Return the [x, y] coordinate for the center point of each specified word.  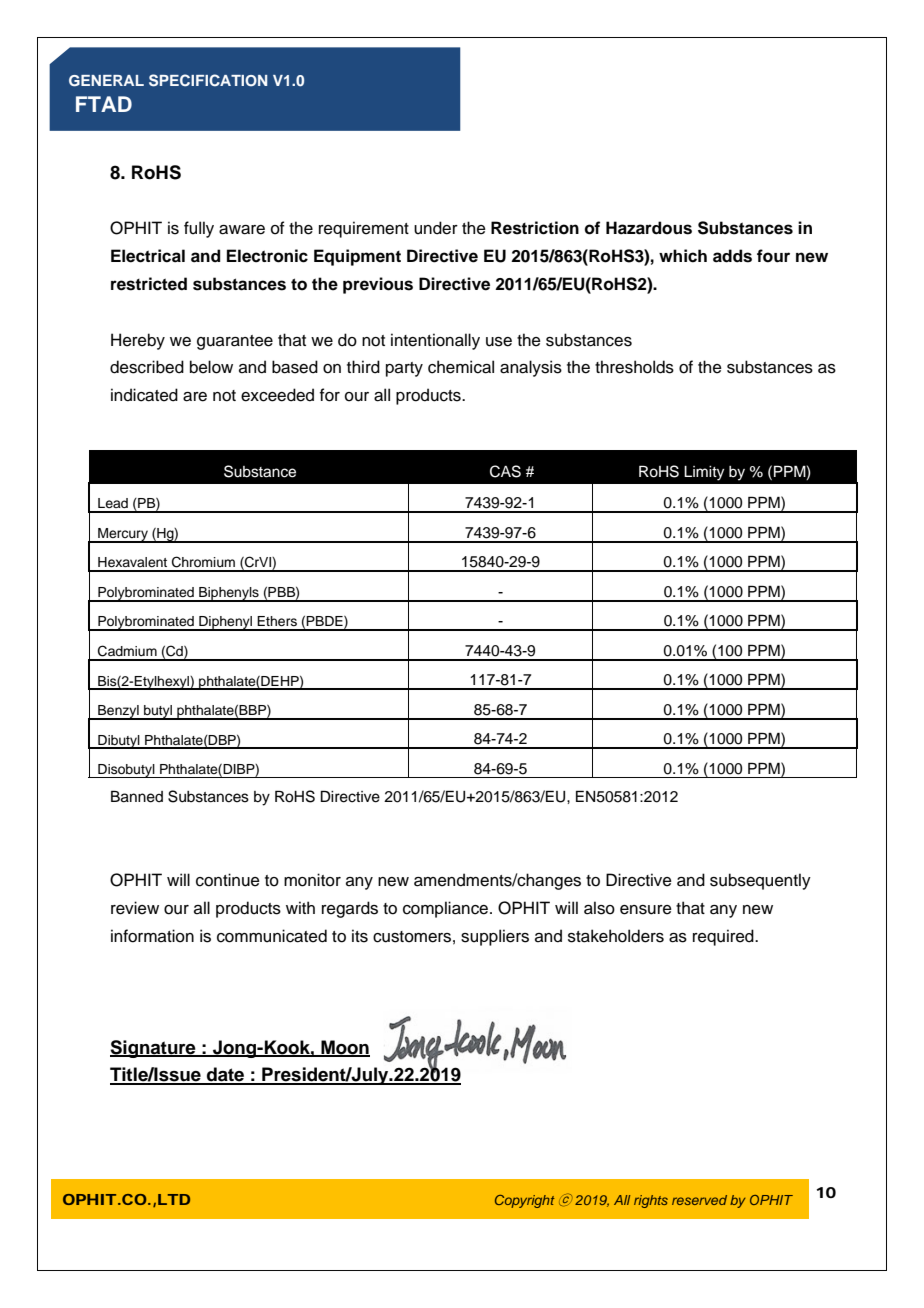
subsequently [760, 881]
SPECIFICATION [208, 80]
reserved [699, 1200]
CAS [505, 471]
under [436, 228]
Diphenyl [225, 623]
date [226, 1075]
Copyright [525, 1201]
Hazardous [649, 228]
